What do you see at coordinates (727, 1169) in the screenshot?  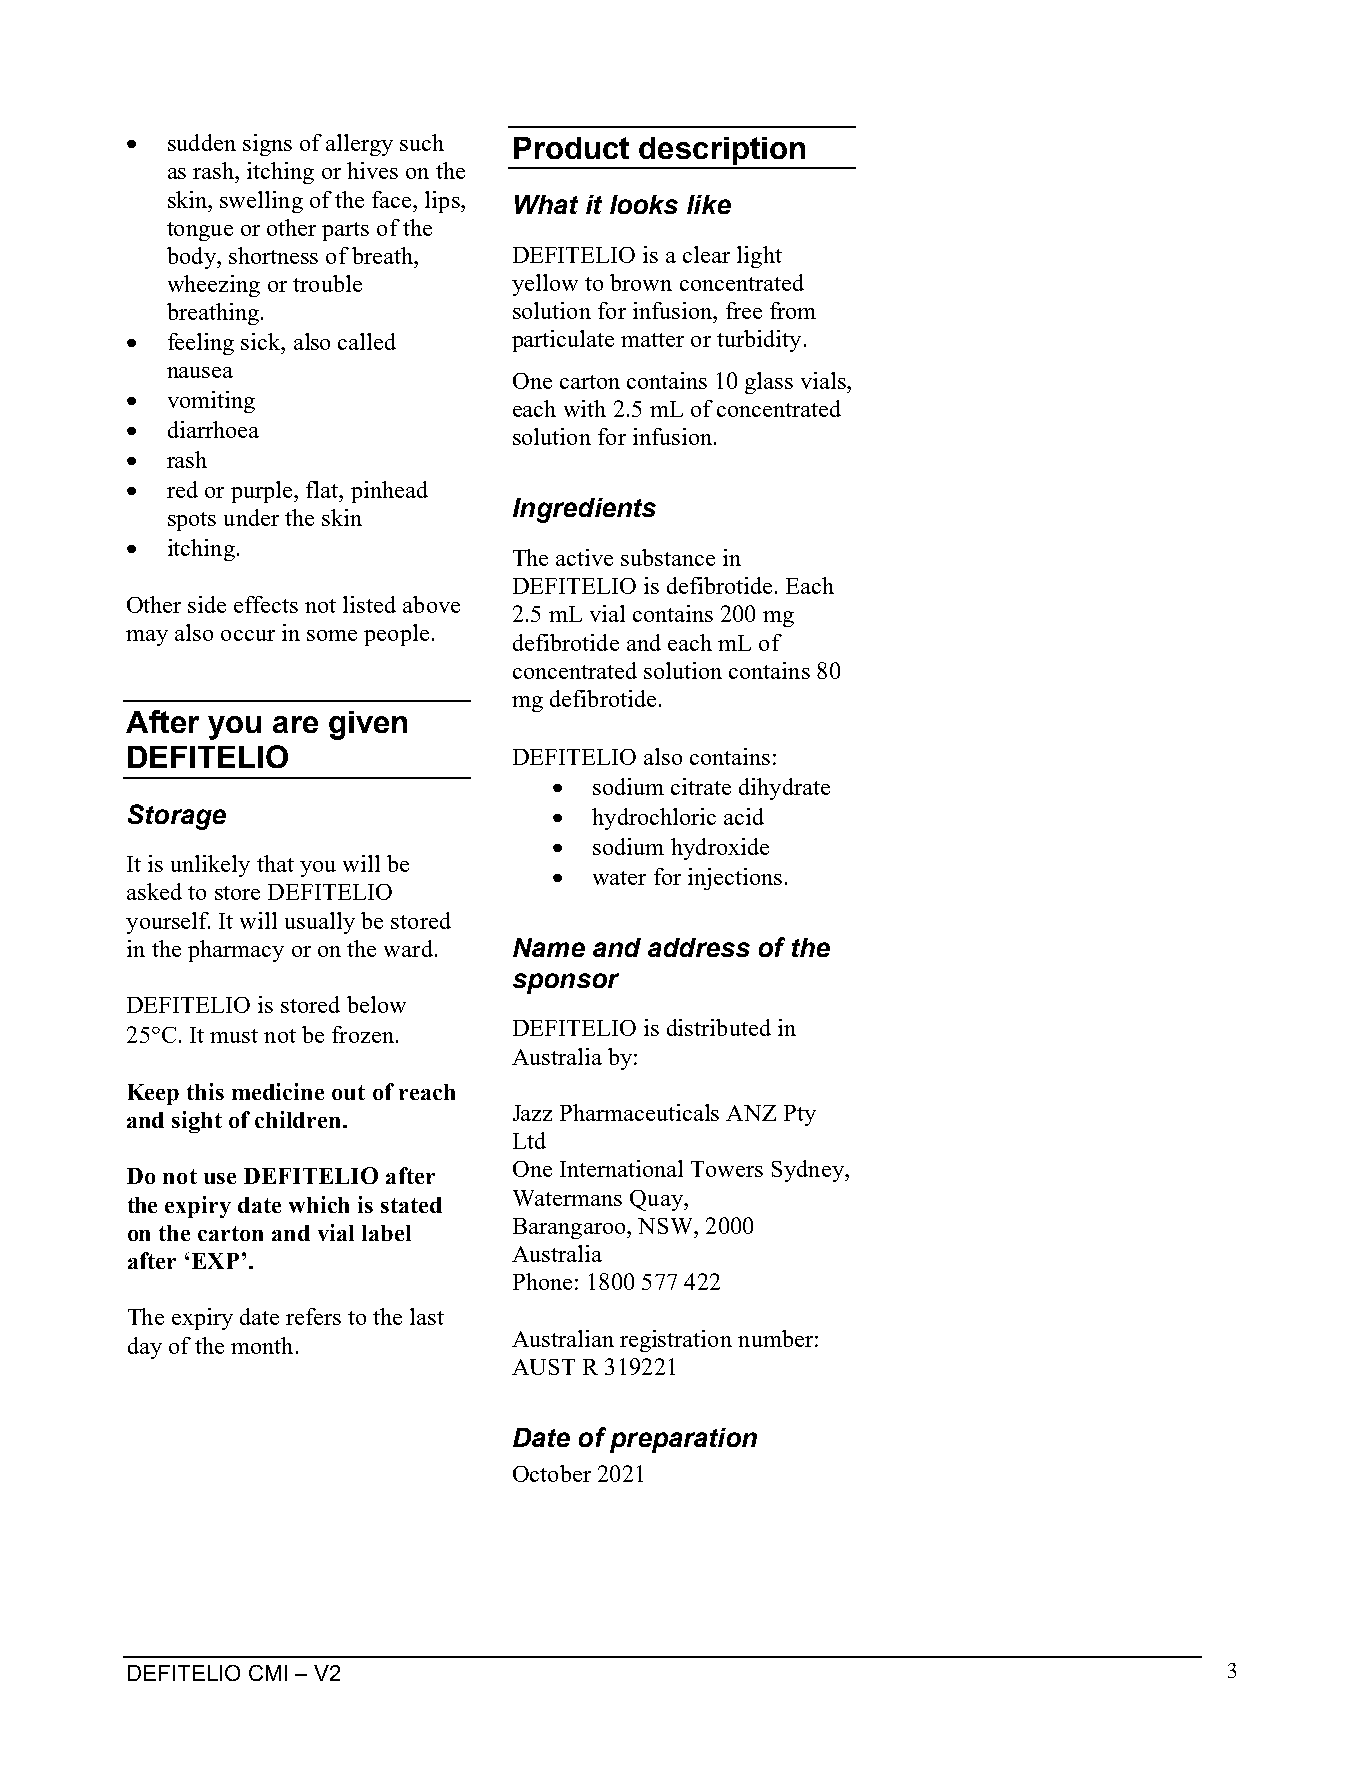 I see `Towers` at bounding box center [727, 1169].
